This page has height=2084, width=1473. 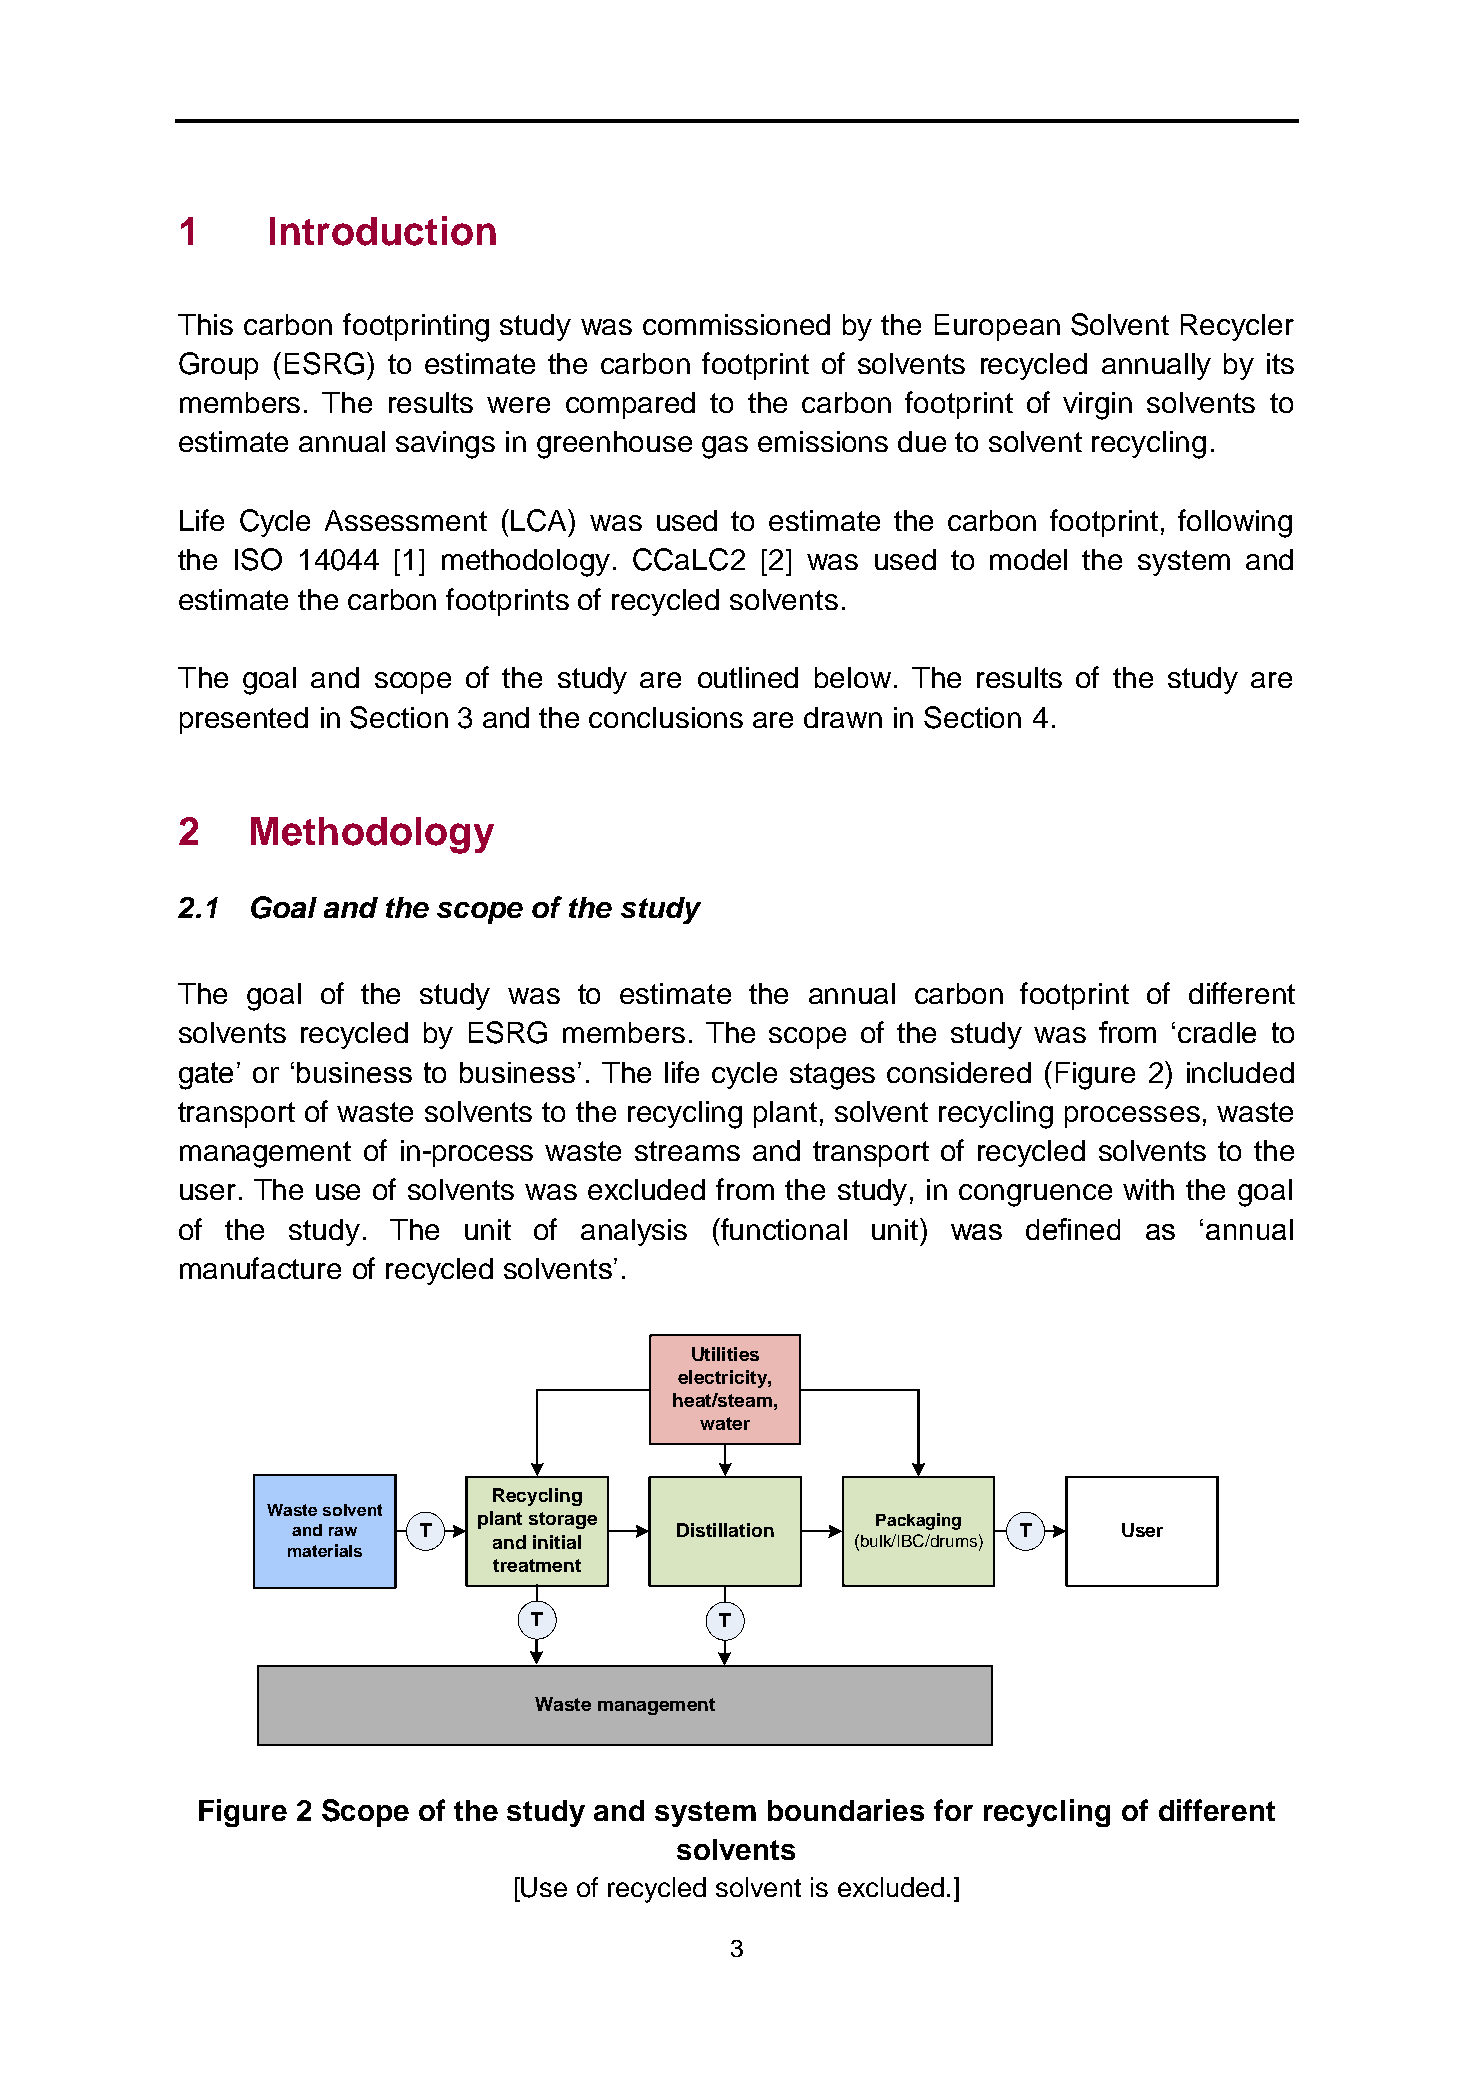 What do you see at coordinates (260, 1268) in the page?
I see `manufacture` at bounding box center [260, 1268].
